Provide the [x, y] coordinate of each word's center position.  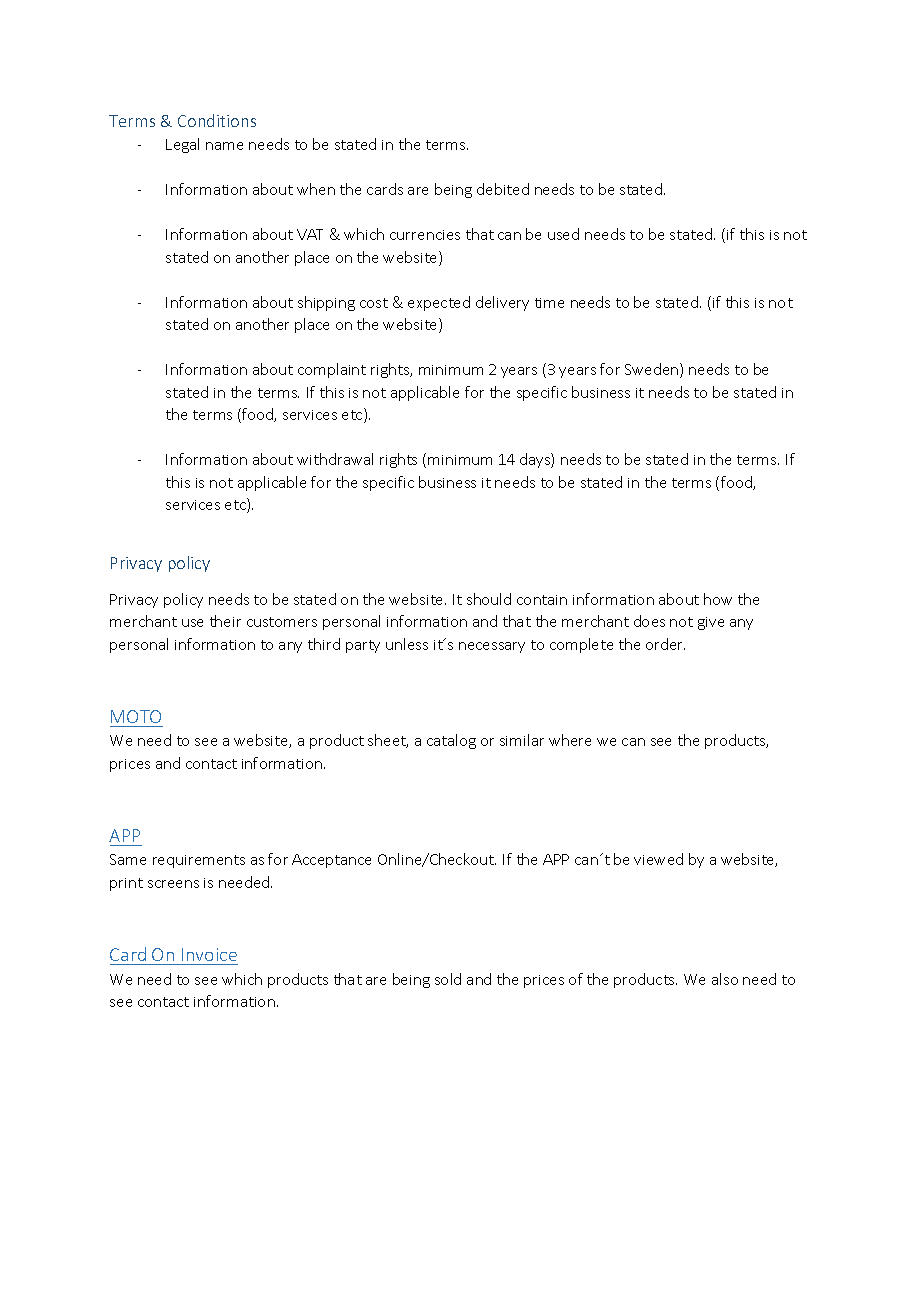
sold [448, 979]
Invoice [209, 954]
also [725, 979]
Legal [182, 145]
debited [503, 189]
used [563, 234]
